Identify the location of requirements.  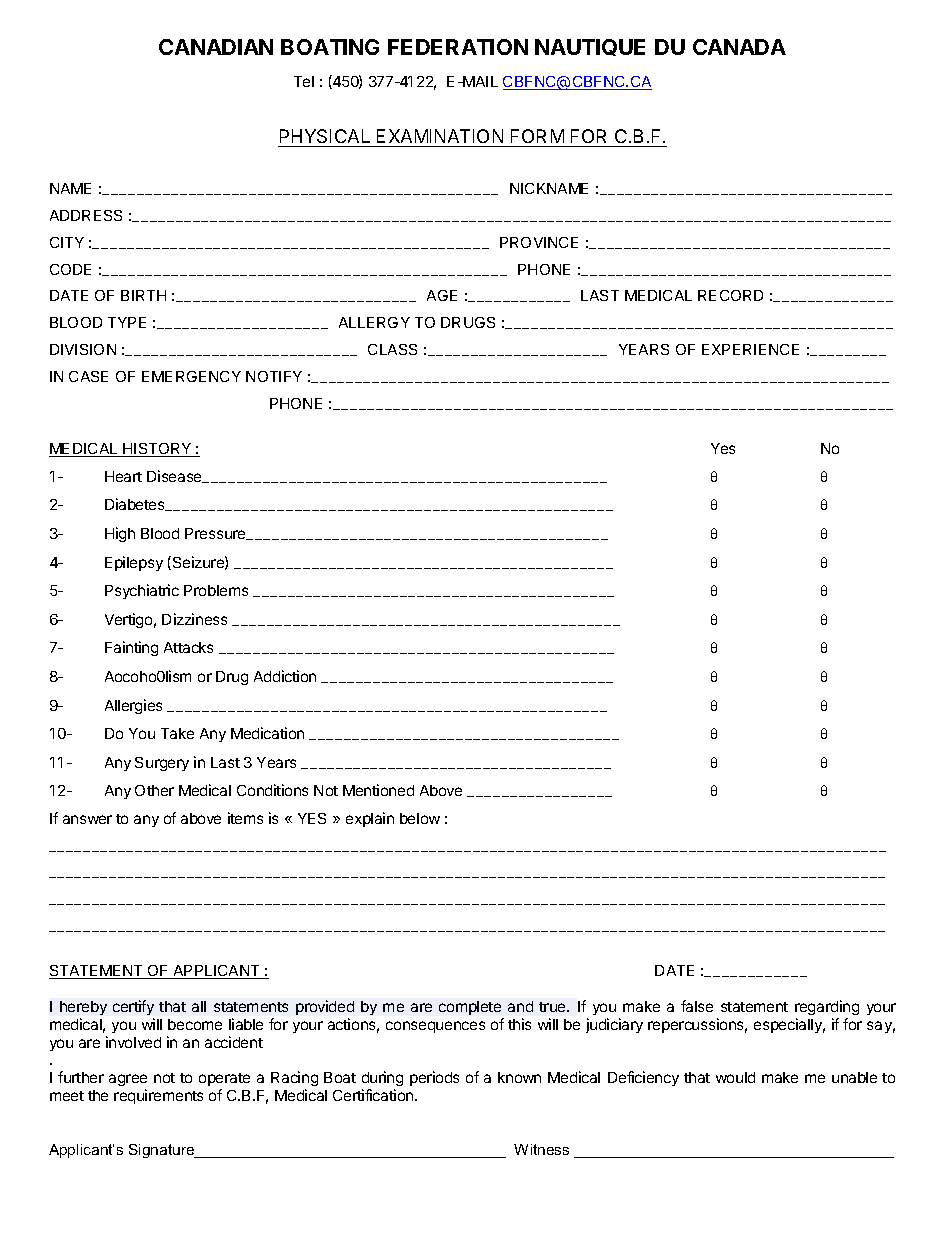
(158, 1096).
